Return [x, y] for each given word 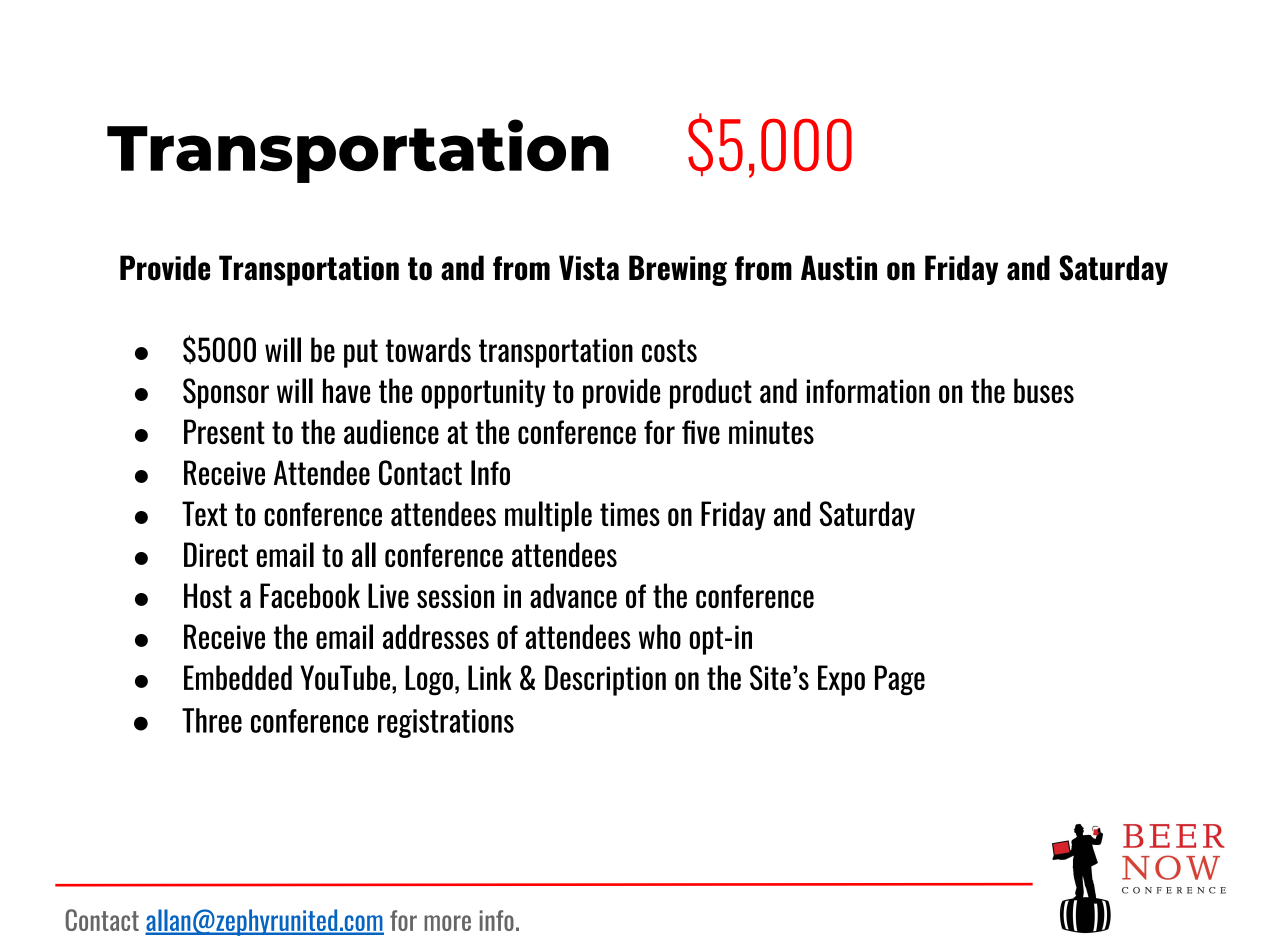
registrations [446, 723]
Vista [589, 268]
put [361, 353]
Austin [839, 268]
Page [900, 680]
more [447, 923]
